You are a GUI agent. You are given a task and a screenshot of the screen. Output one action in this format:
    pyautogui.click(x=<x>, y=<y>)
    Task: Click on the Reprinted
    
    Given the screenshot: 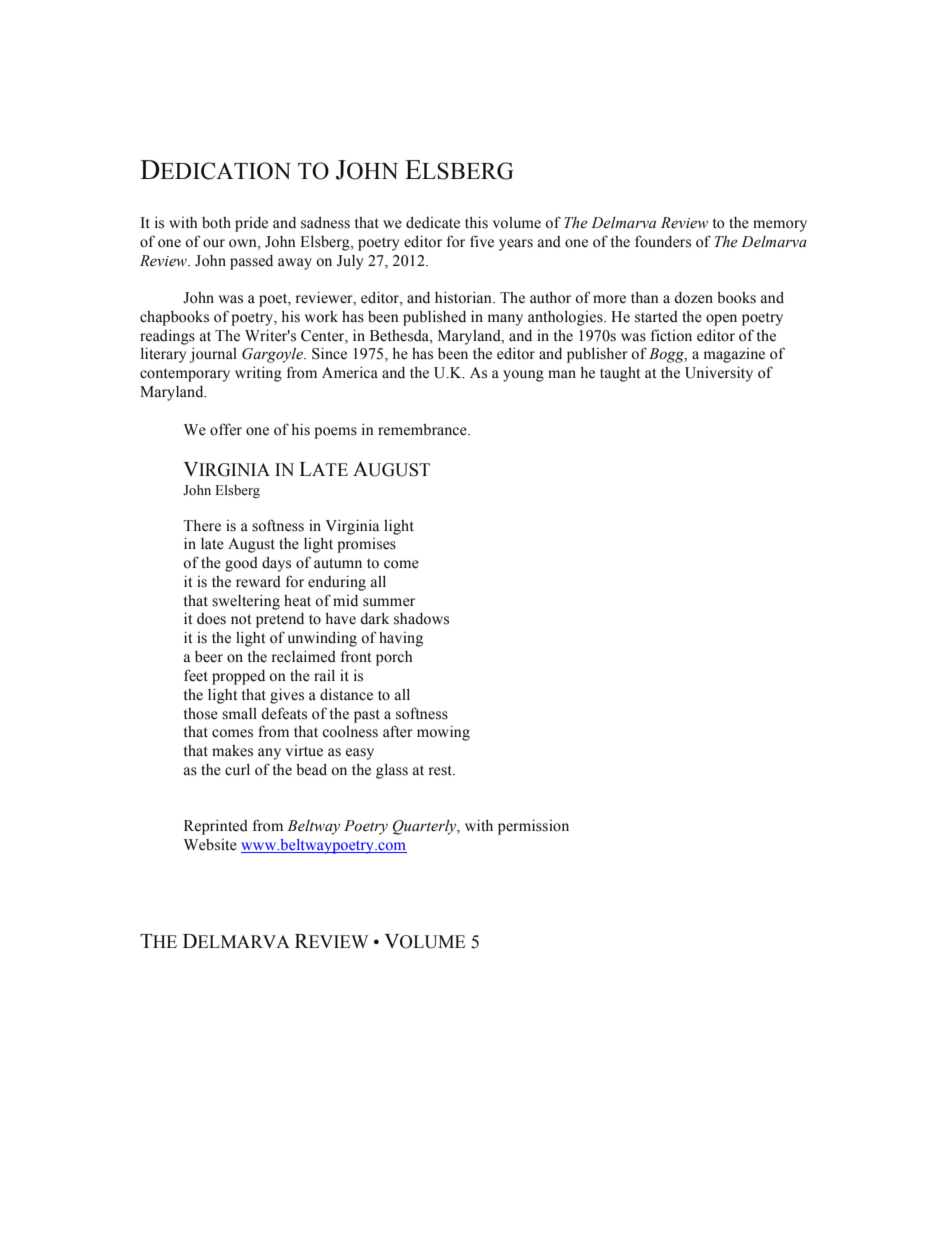 What is the action you would take?
    pyautogui.click(x=216, y=827)
